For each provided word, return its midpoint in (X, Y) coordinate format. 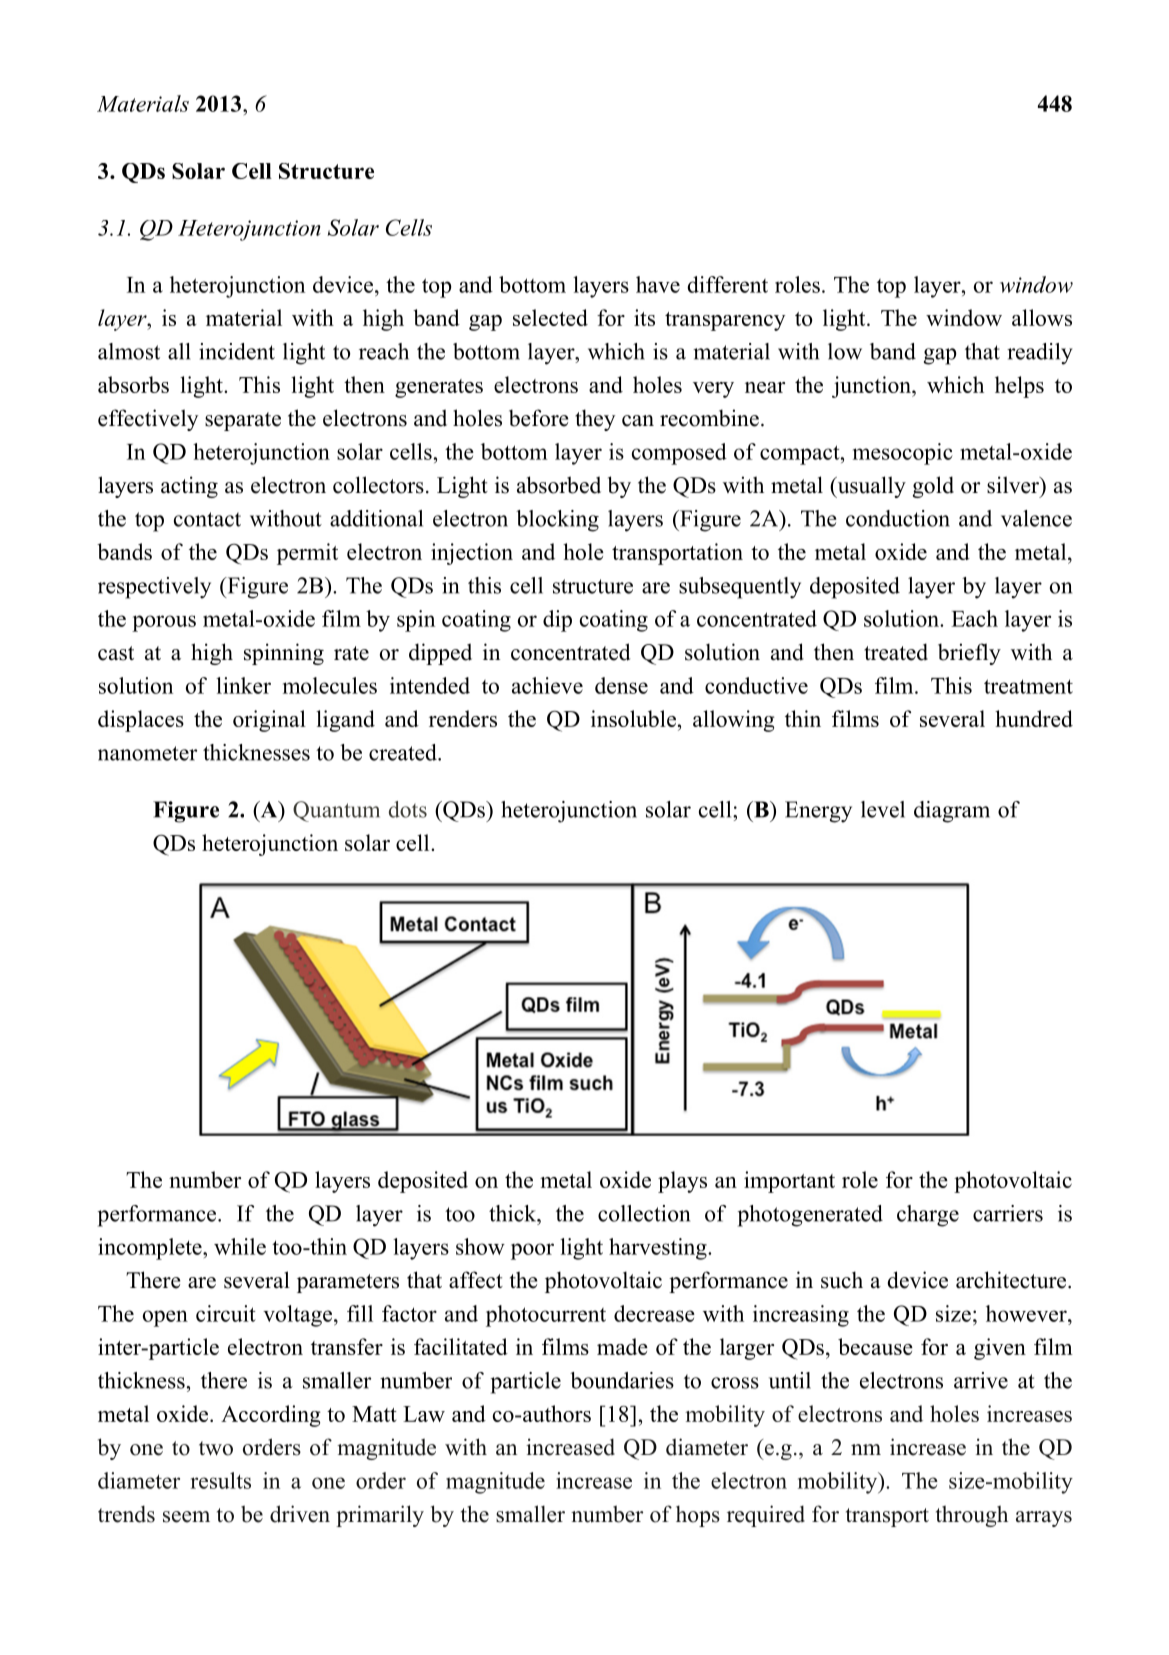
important (789, 1182)
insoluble (633, 718)
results (220, 1480)
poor (532, 1251)
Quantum (336, 811)
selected (550, 317)
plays (682, 1182)
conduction (898, 518)
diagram (952, 812)
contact (207, 519)
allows (1042, 317)
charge (928, 1216)
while (240, 1246)
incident (237, 351)
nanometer (147, 753)
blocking (557, 521)
